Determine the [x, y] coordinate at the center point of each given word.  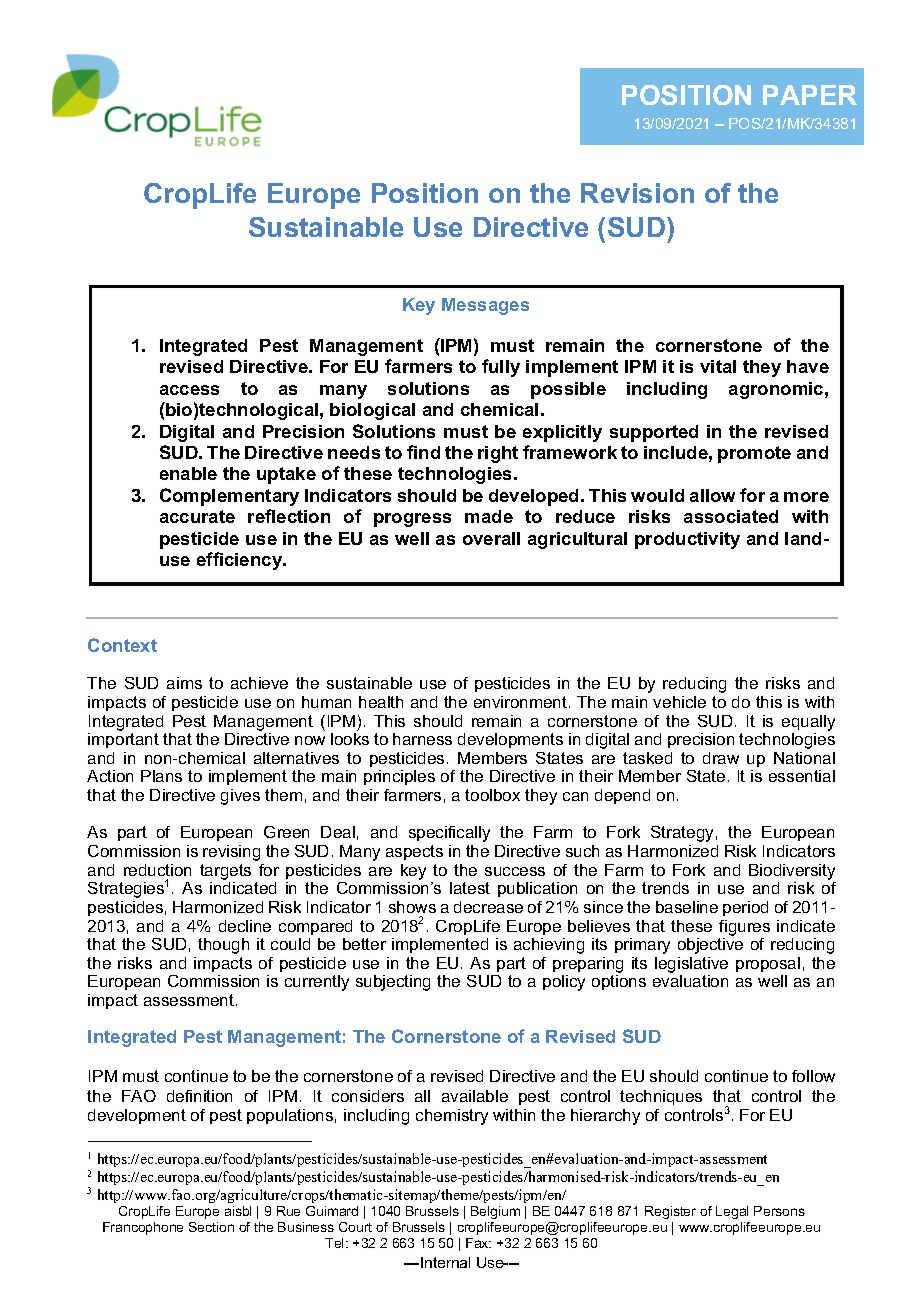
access [189, 390]
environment [520, 702]
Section [211, 1227]
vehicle [679, 702]
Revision [637, 193]
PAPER [810, 95]
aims [184, 683]
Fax [478, 1243]
